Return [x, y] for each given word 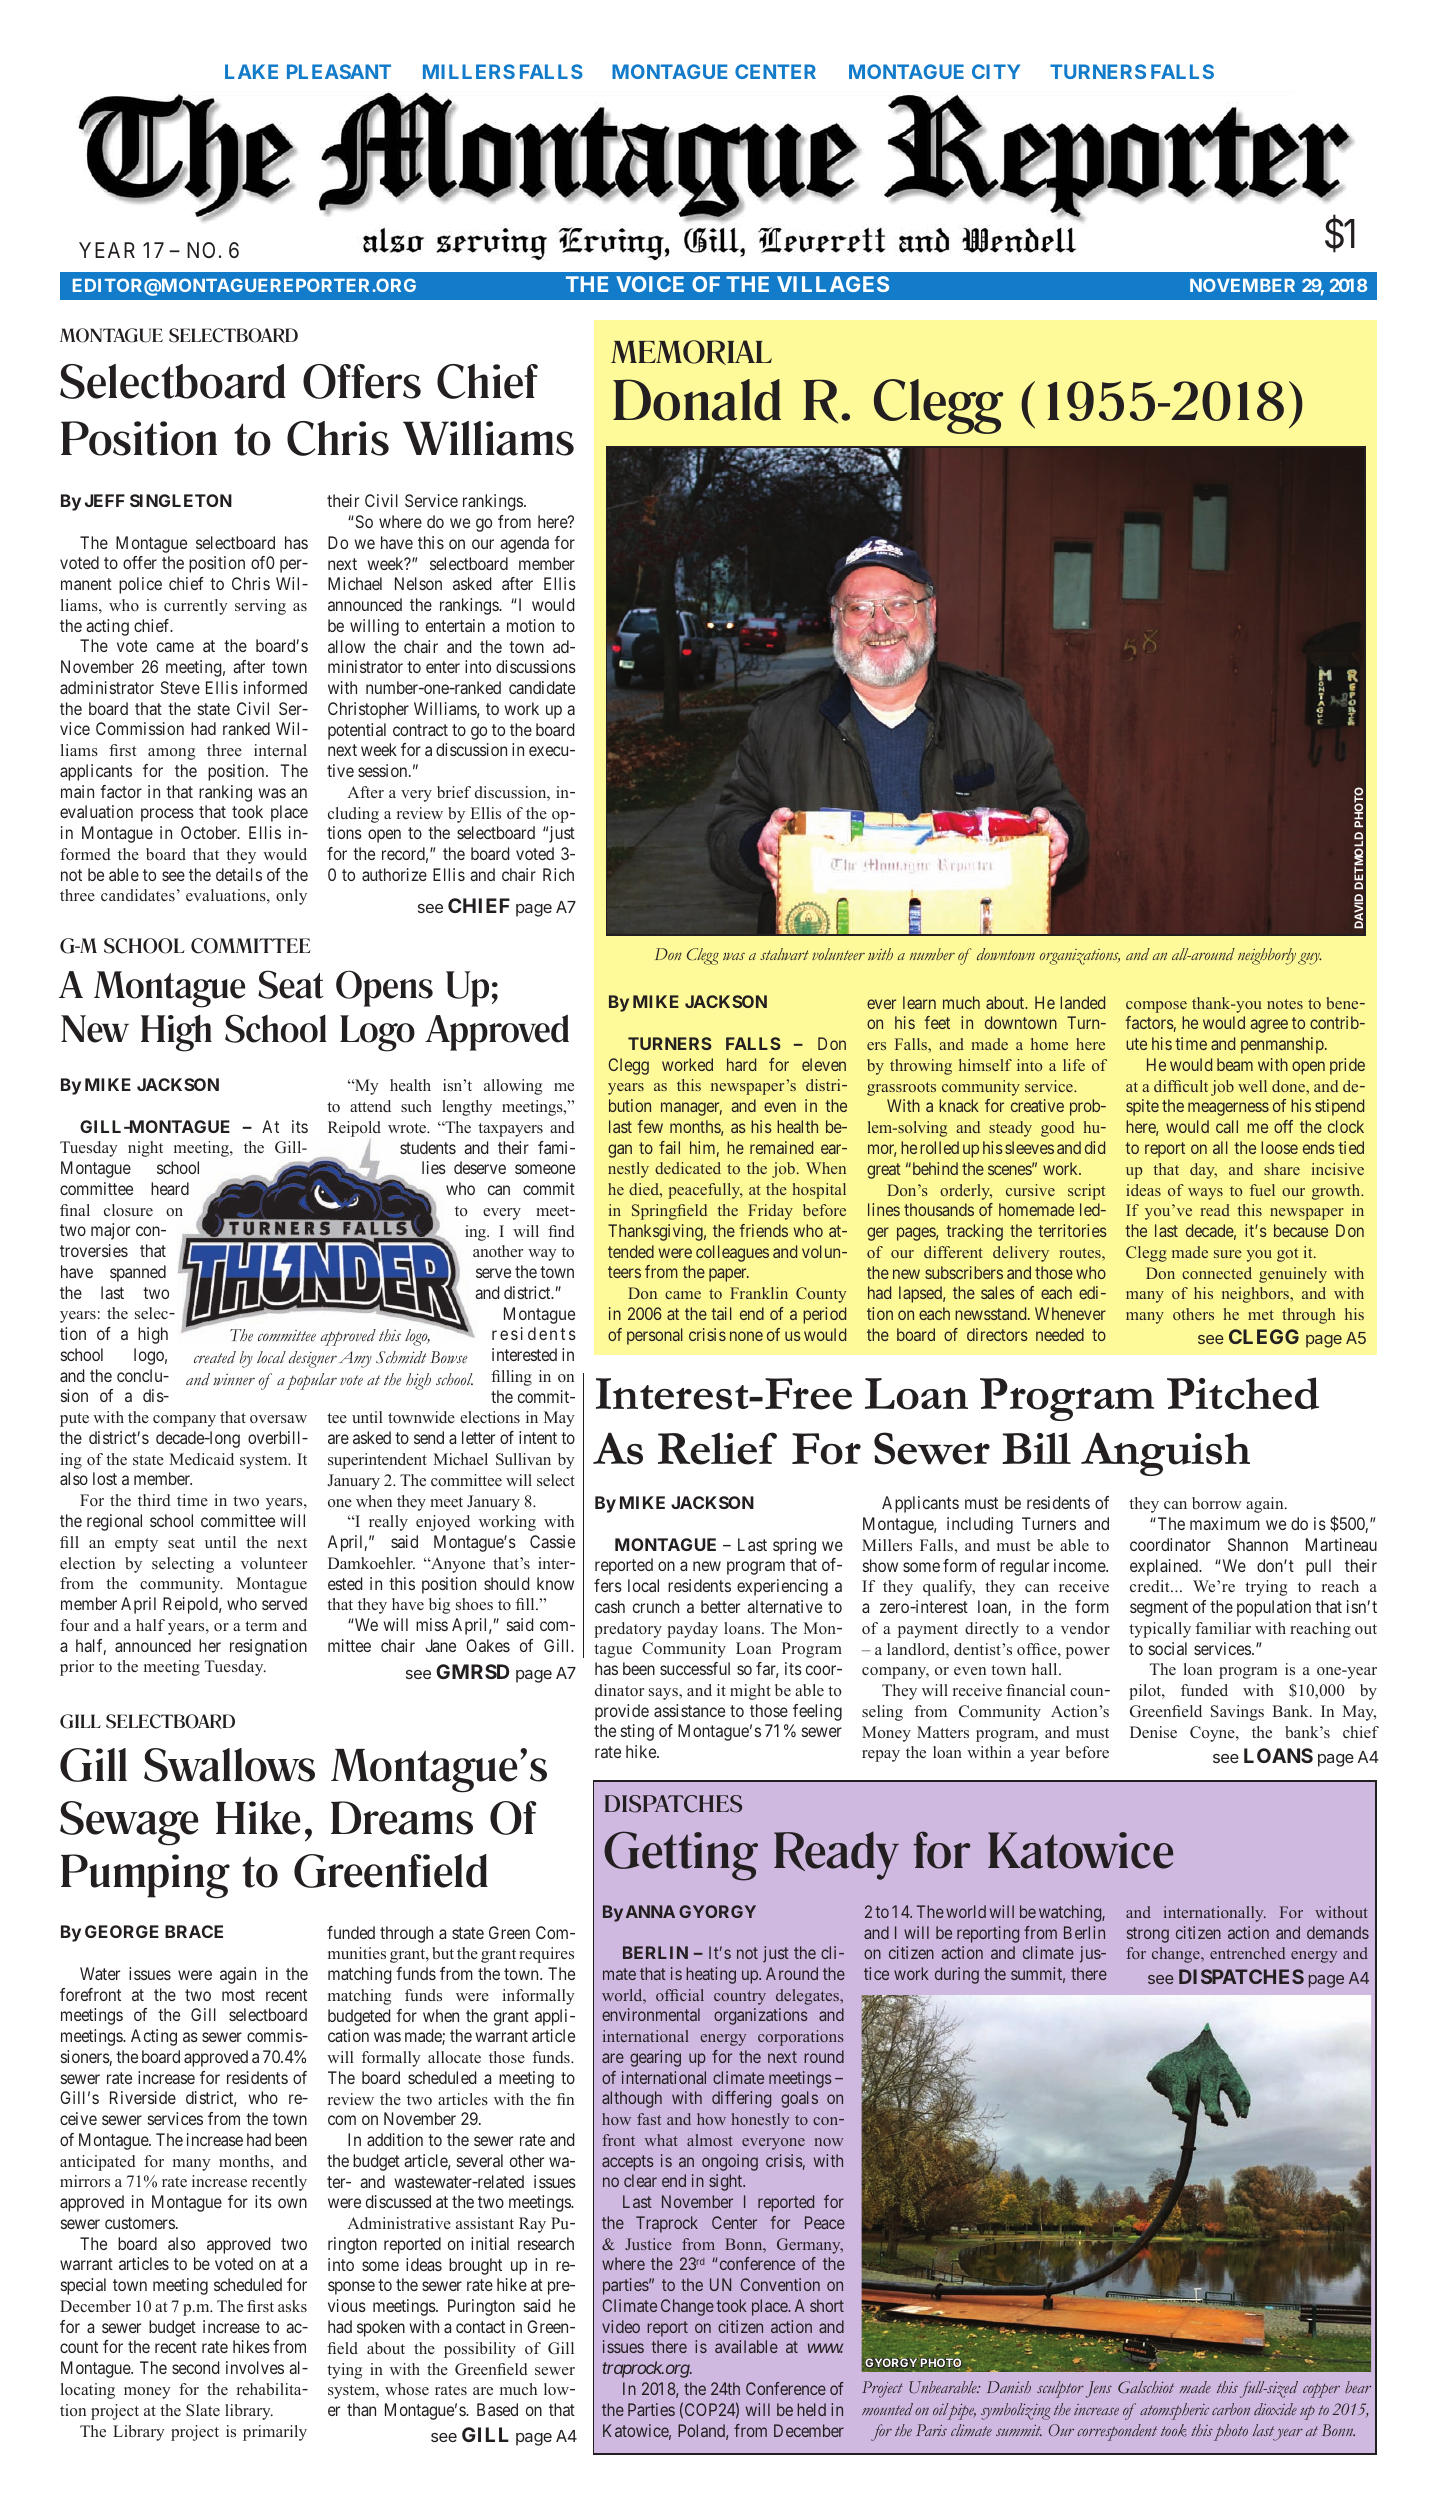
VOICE [650, 284]
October [210, 832]
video [621, 2326]
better [720, 1606]
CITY [996, 71]
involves [255, 2367]
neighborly [1267, 956]
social [1168, 1648]
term [261, 1626]
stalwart [784, 954]
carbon [1231, 2409]
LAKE [251, 71]
